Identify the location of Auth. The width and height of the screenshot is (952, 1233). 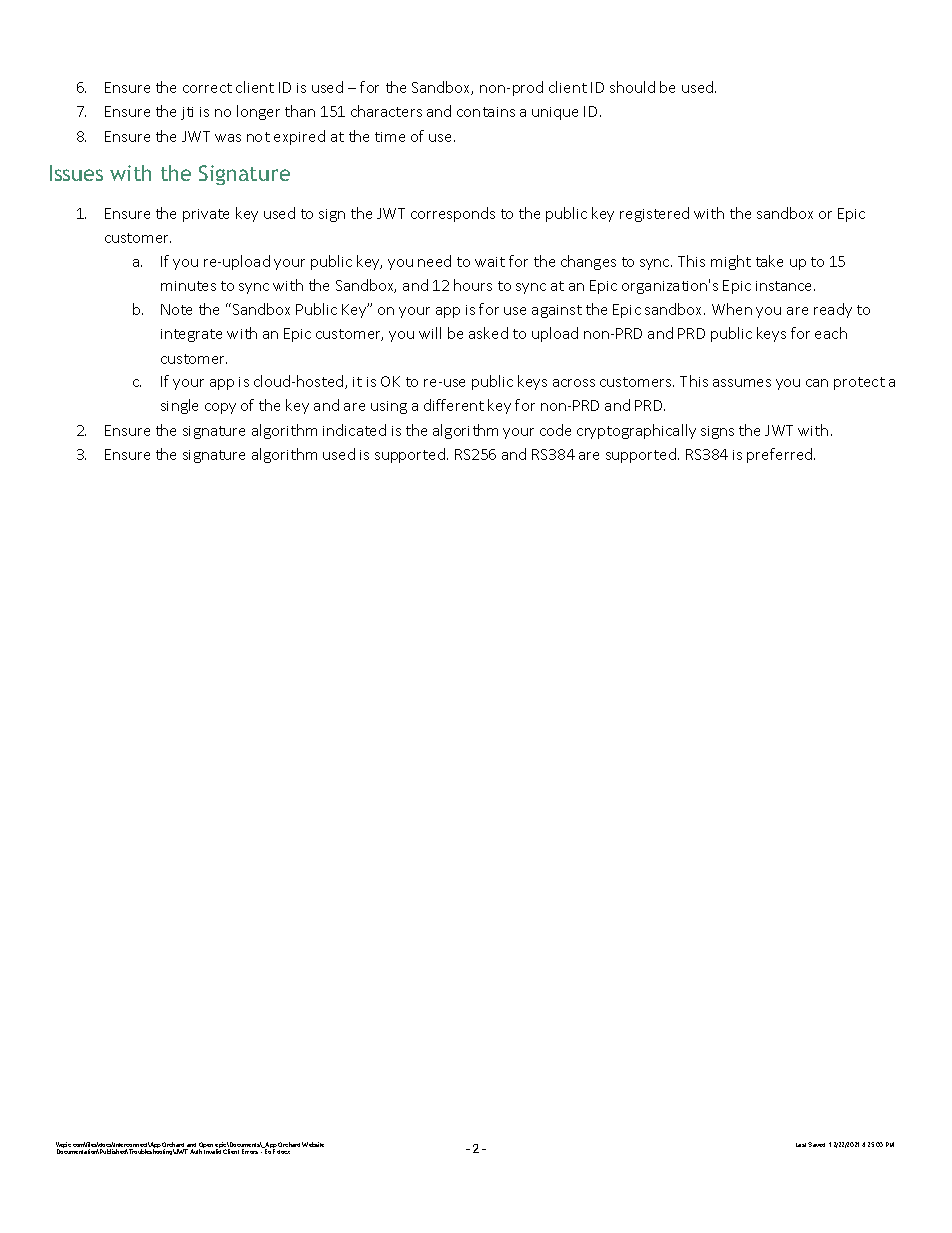
(196, 1151).
